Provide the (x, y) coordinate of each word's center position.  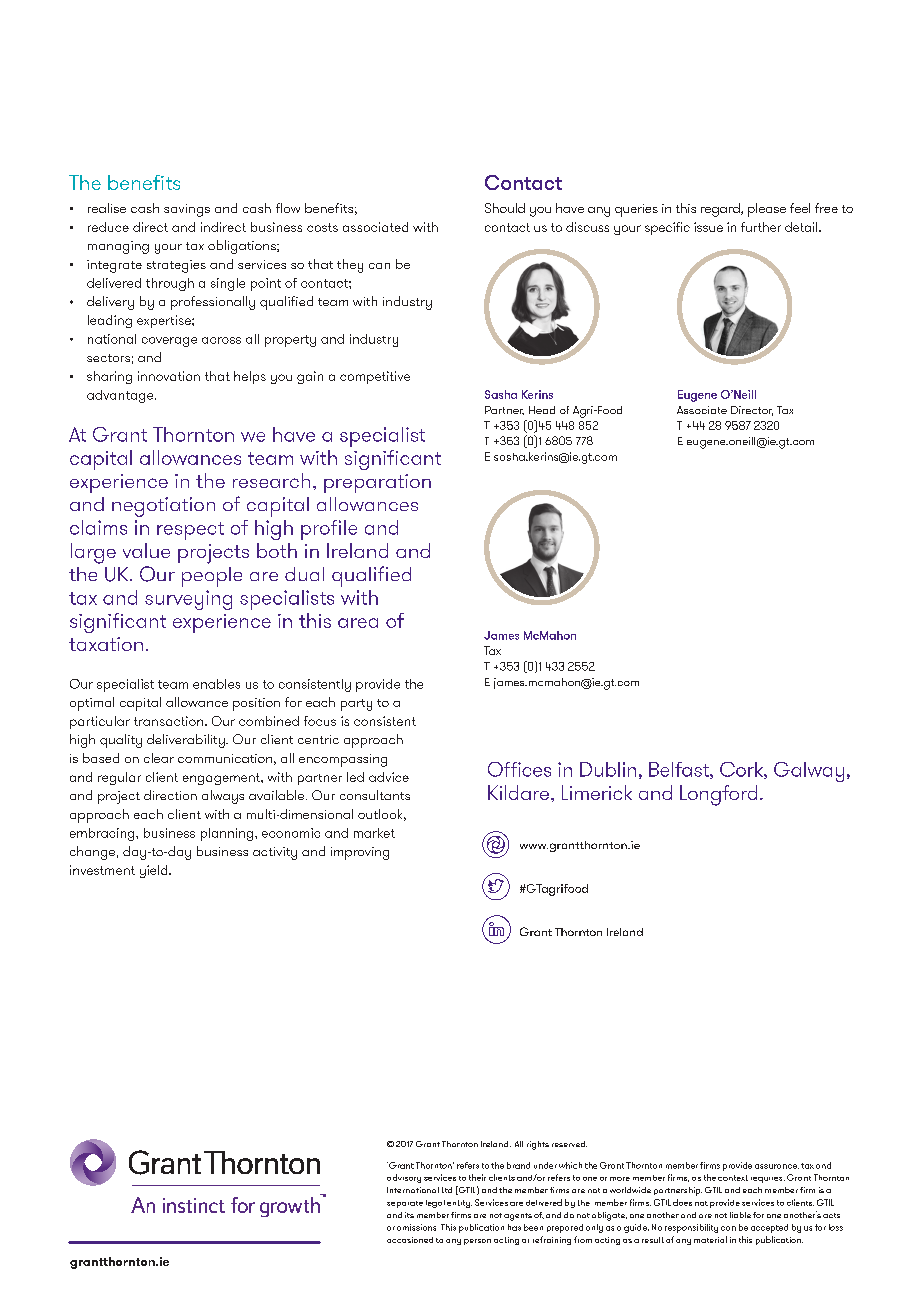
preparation (377, 483)
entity (459, 1204)
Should (505, 208)
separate (405, 1204)
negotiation (163, 507)
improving (360, 853)
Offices (519, 769)
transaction (170, 721)
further (761, 227)
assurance (777, 1166)
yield (155, 871)
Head (542, 410)
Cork (742, 770)
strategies (176, 266)
